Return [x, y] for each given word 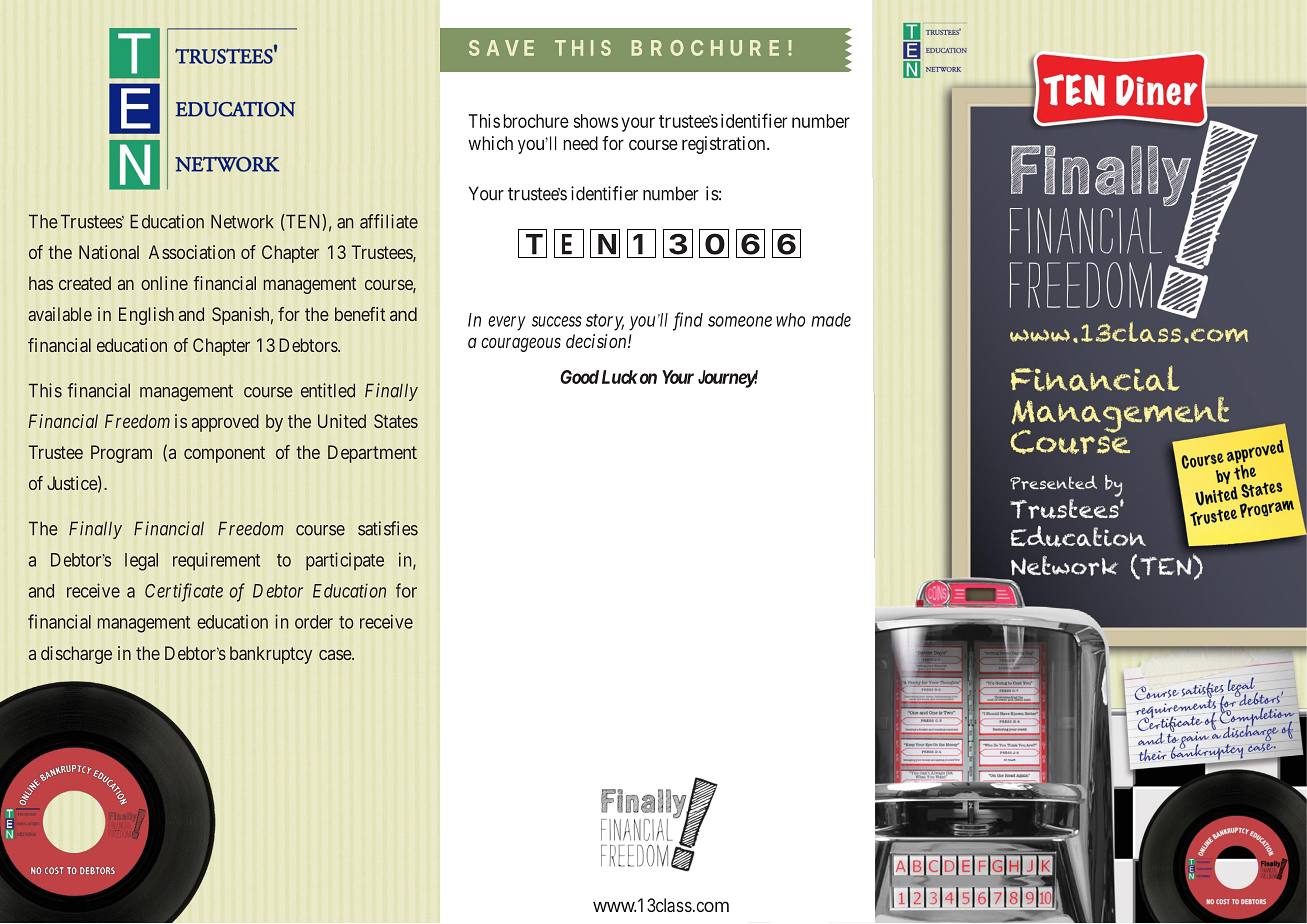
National [109, 252]
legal [141, 562]
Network [242, 221]
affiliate [389, 221]
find [688, 321]
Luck [620, 377]
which [490, 143]
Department [372, 454]
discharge [76, 655]
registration [725, 145]
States [396, 421]
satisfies [388, 528]
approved [225, 423]
